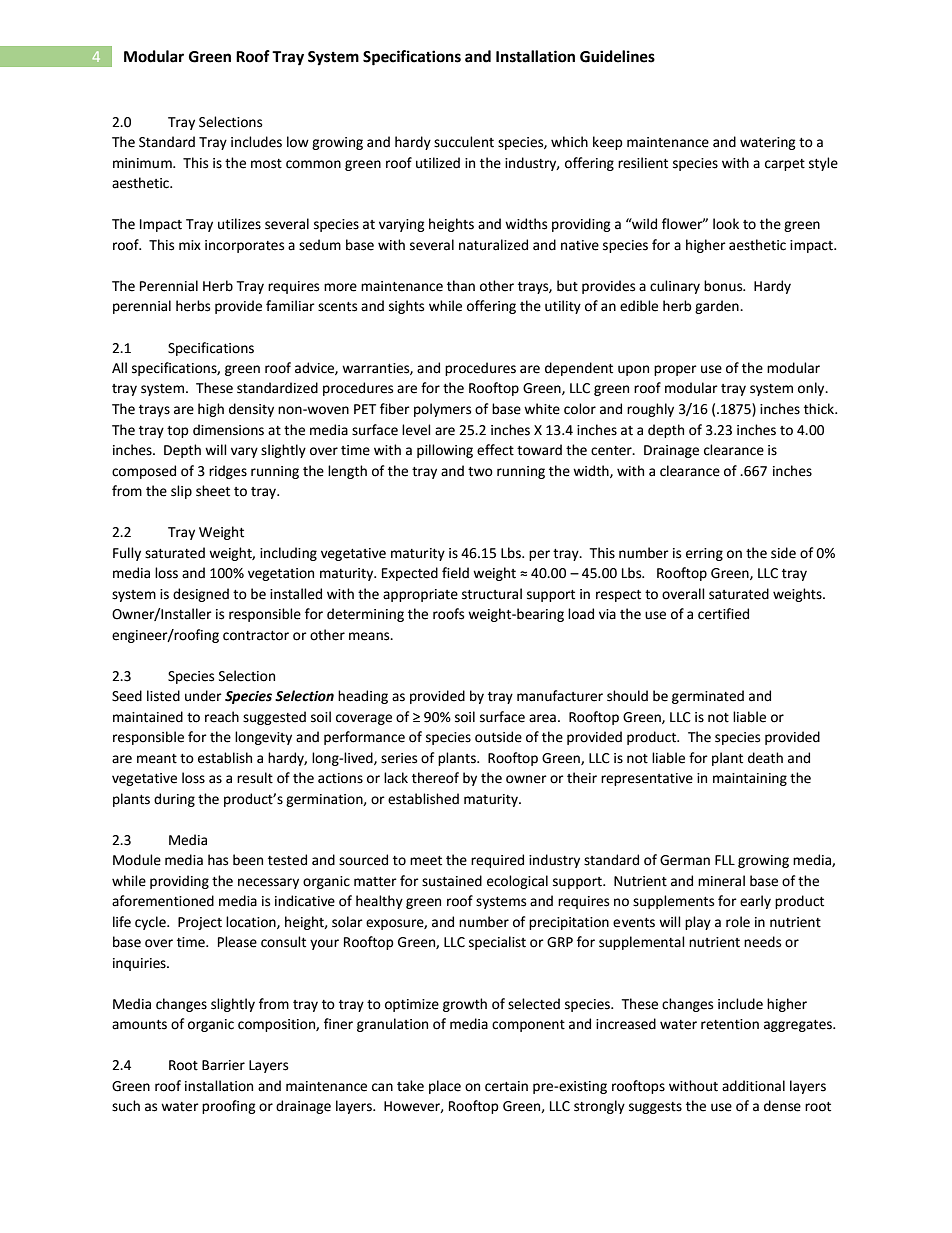 The height and width of the screenshot is (1233, 952). I want to click on polymers, so click(442, 410).
